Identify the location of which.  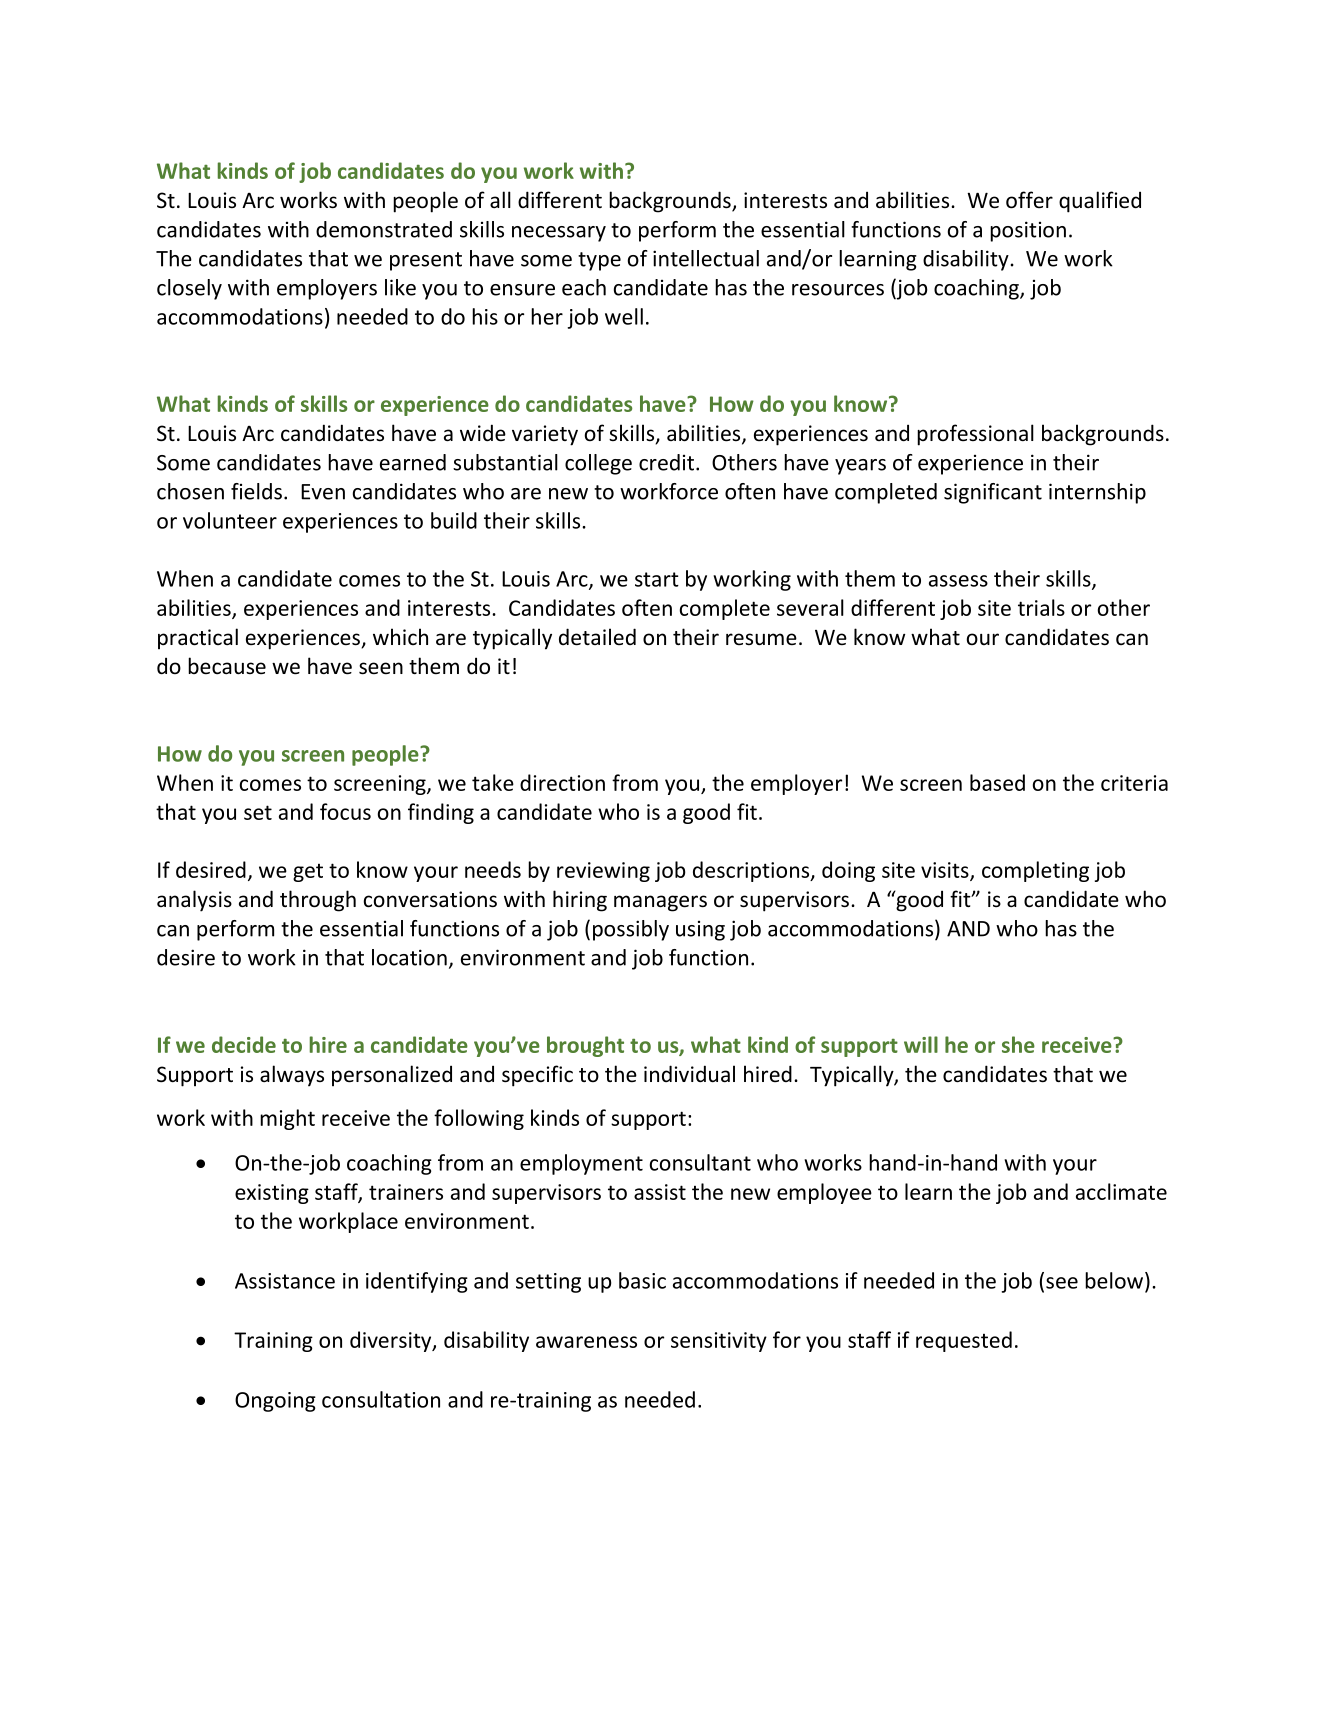
(400, 636).
